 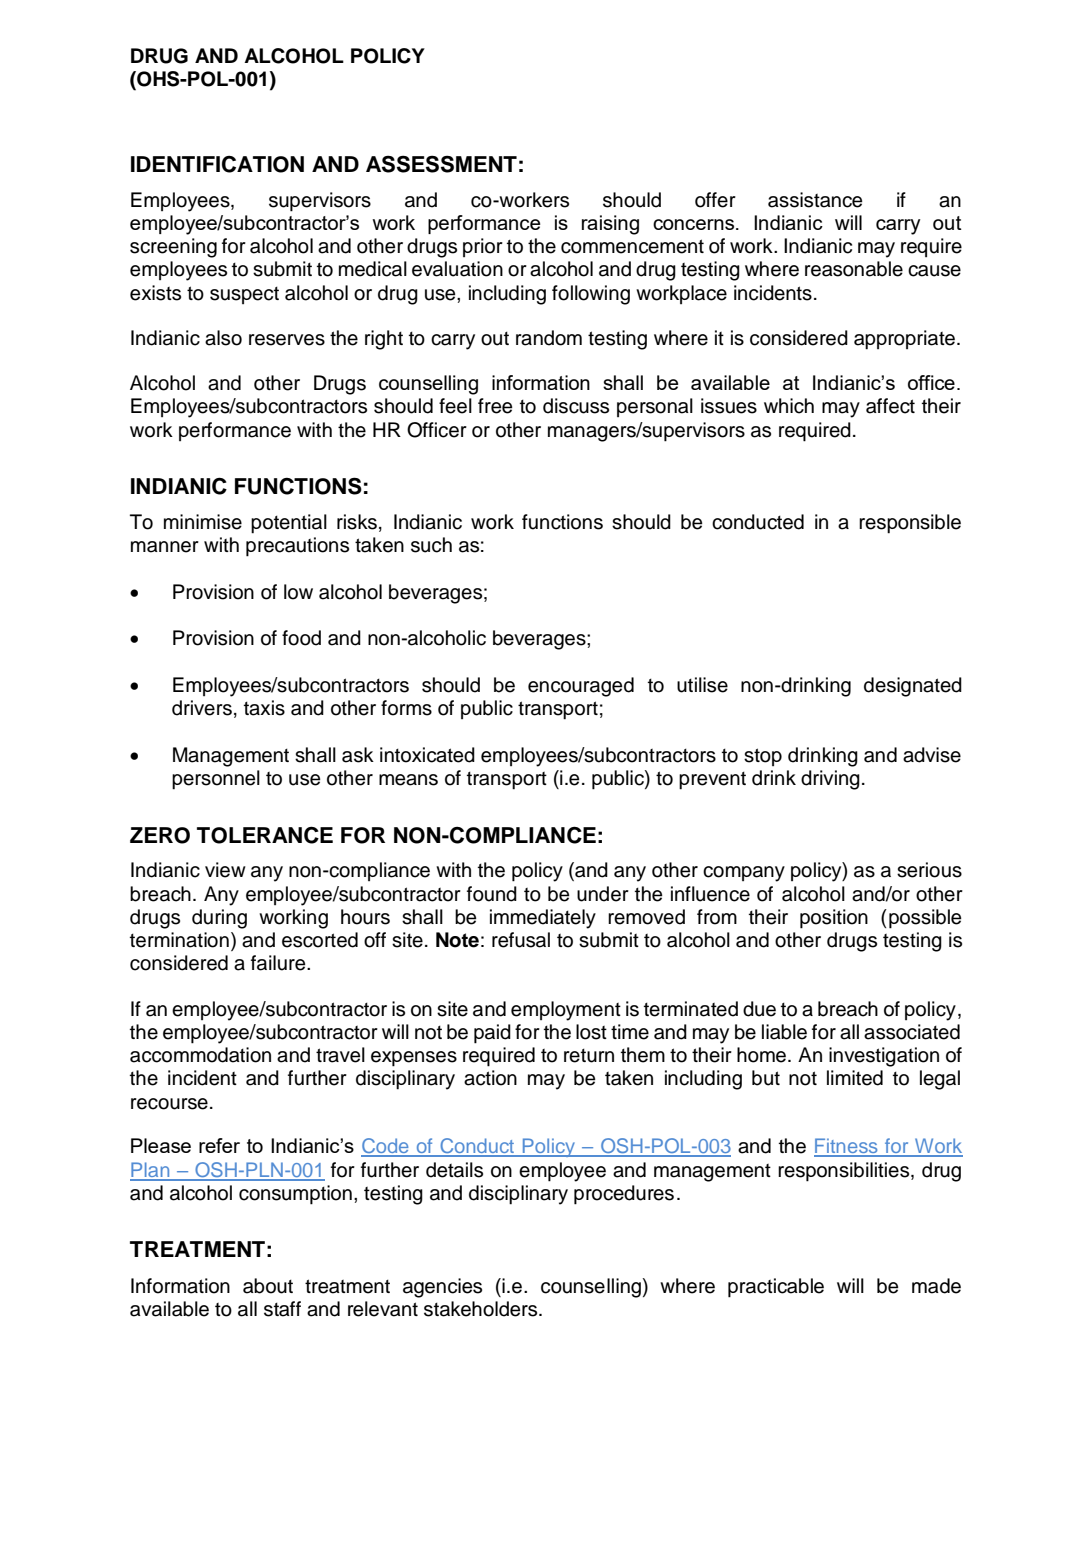 What do you see at coordinates (776, 1288) in the screenshot?
I see `practicable` at bounding box center [776, 1288].
